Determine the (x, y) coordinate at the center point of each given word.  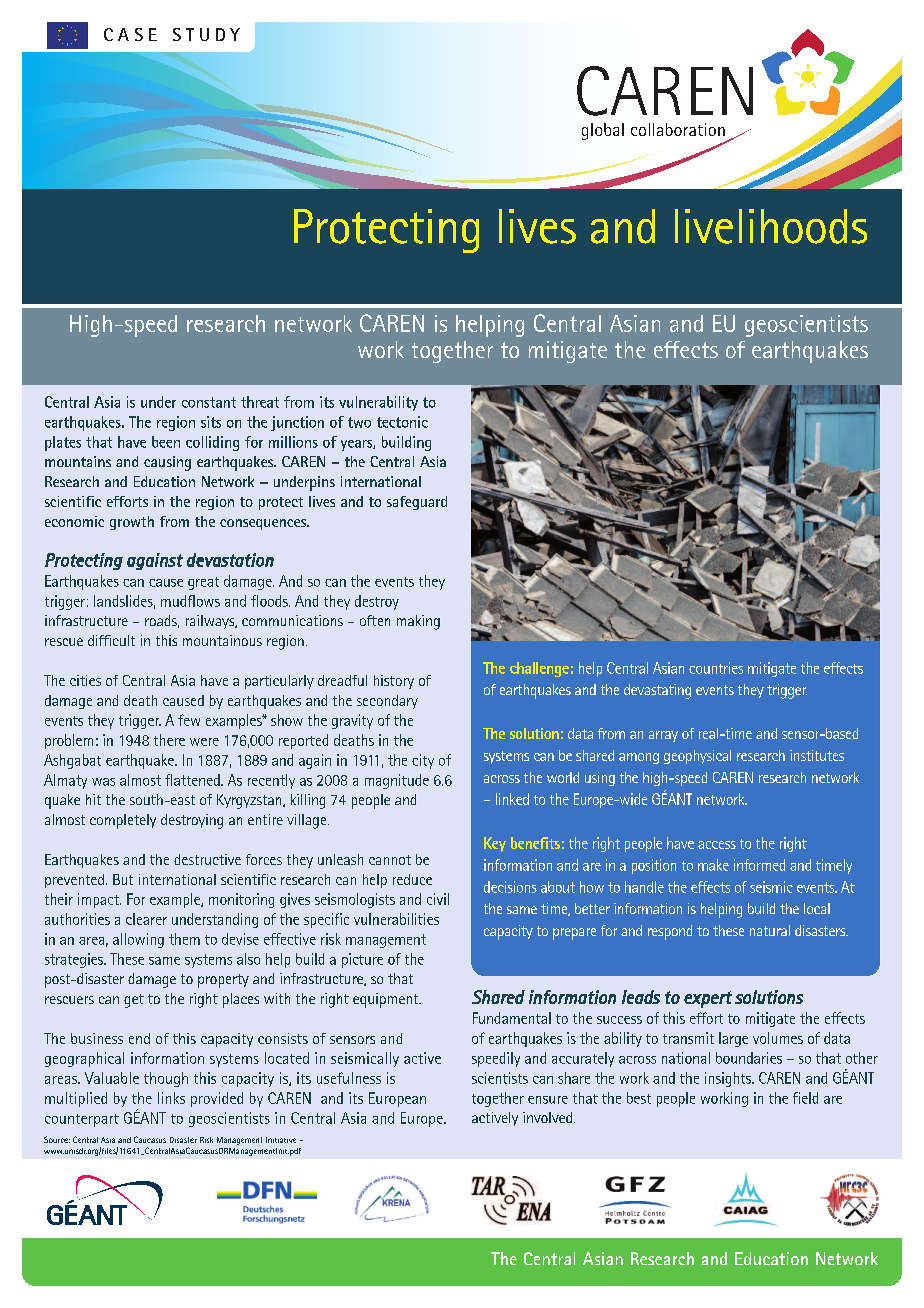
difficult (111, 640)
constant (209, 402)
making (418, 622)
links (171, 1098)
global (603, 131)
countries (716, 668)
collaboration (678, 129)
